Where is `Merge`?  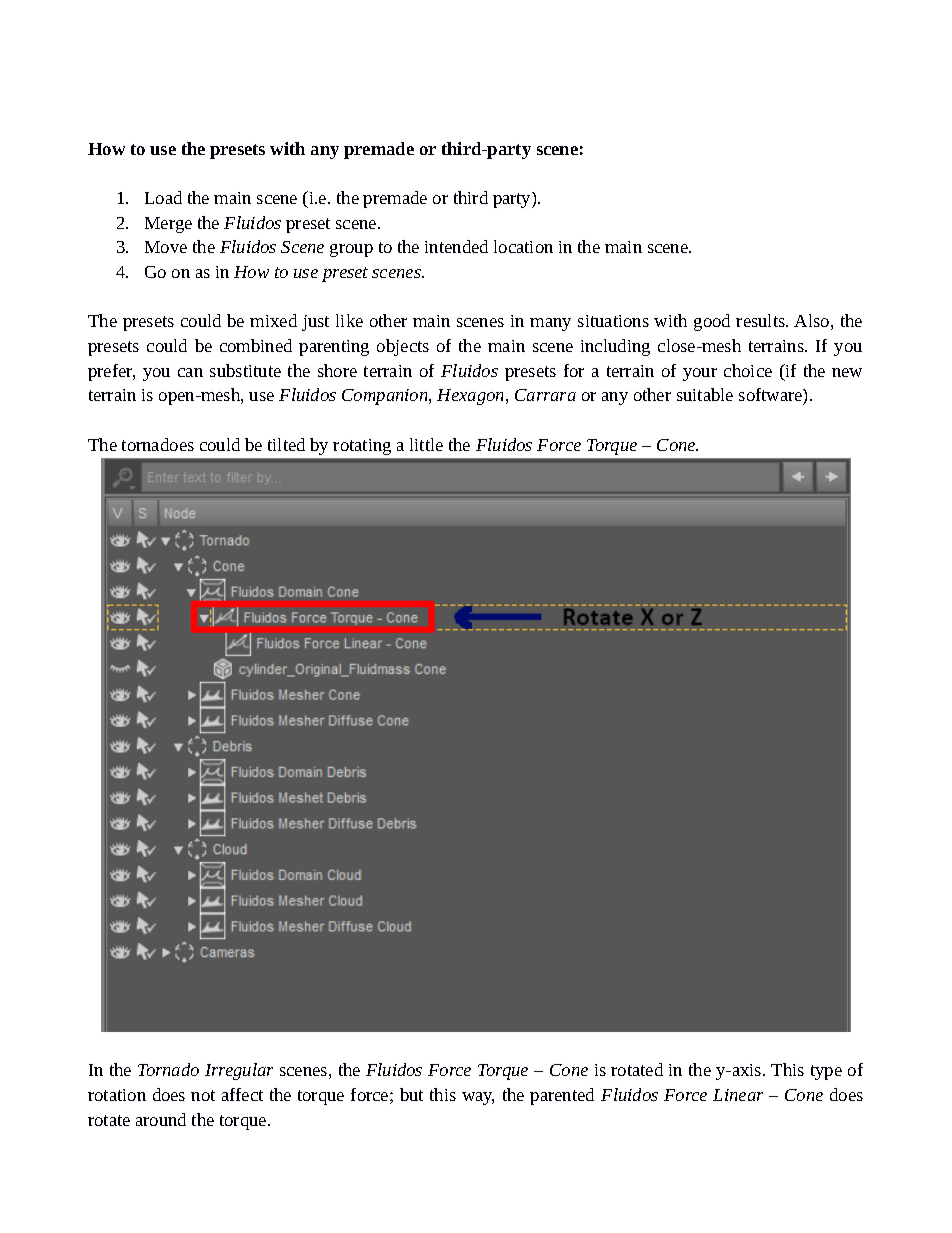 Merge is located at coordinates (168, 225).
